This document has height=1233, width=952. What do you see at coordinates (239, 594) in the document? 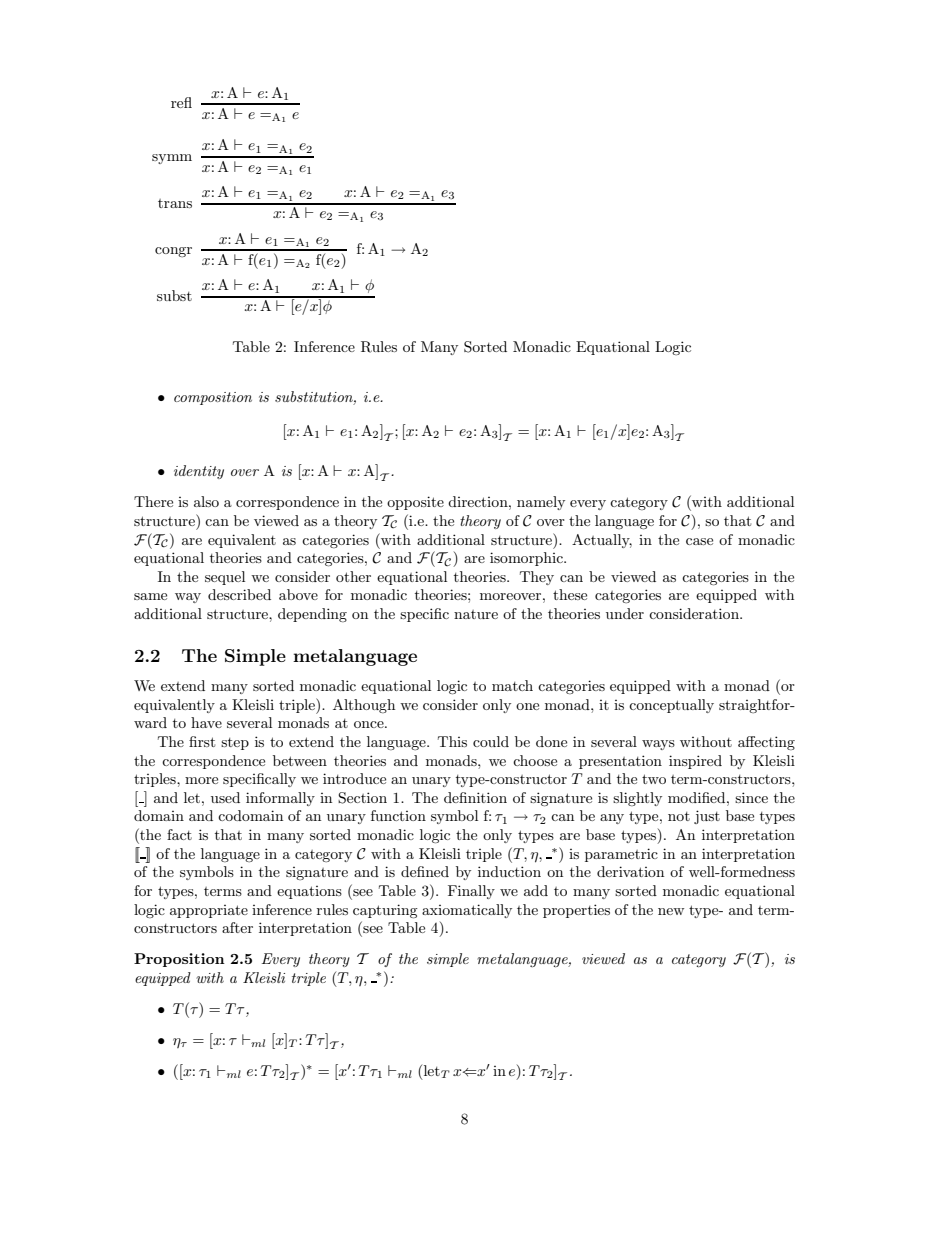
I see `described` at bounding box center [239, 594].
